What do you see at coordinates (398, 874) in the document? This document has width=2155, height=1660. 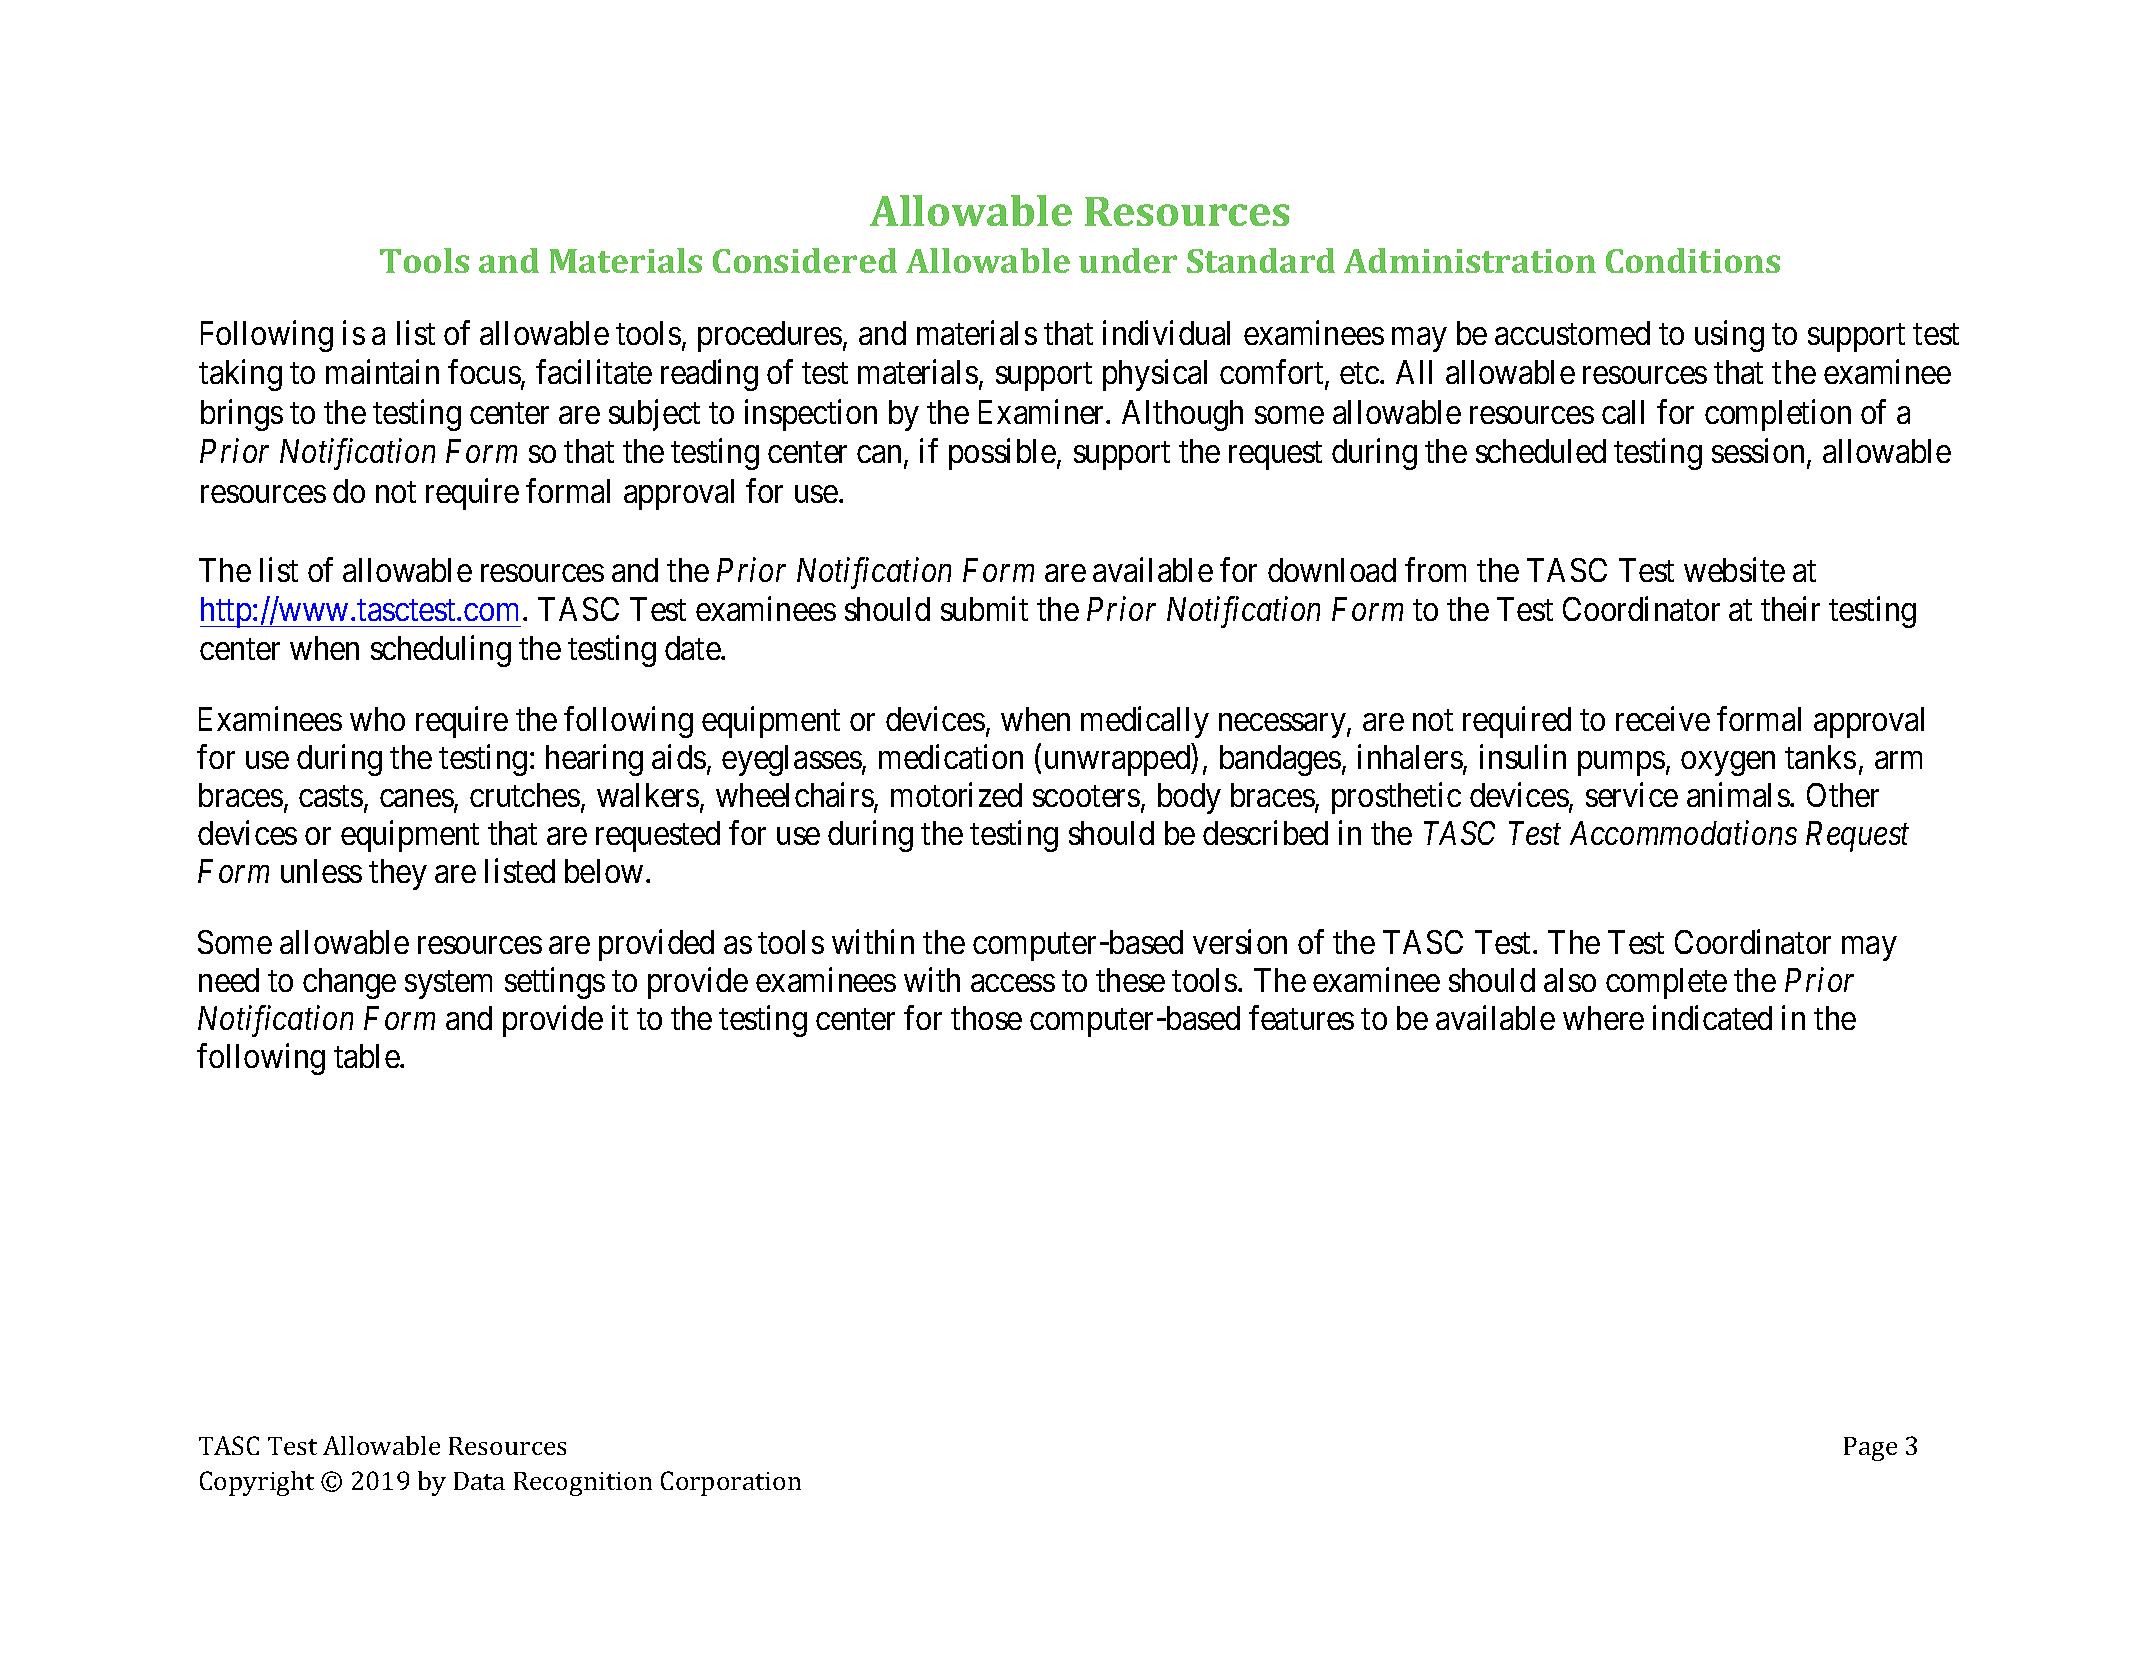 I see `they` at bounding box center [398, 874].
